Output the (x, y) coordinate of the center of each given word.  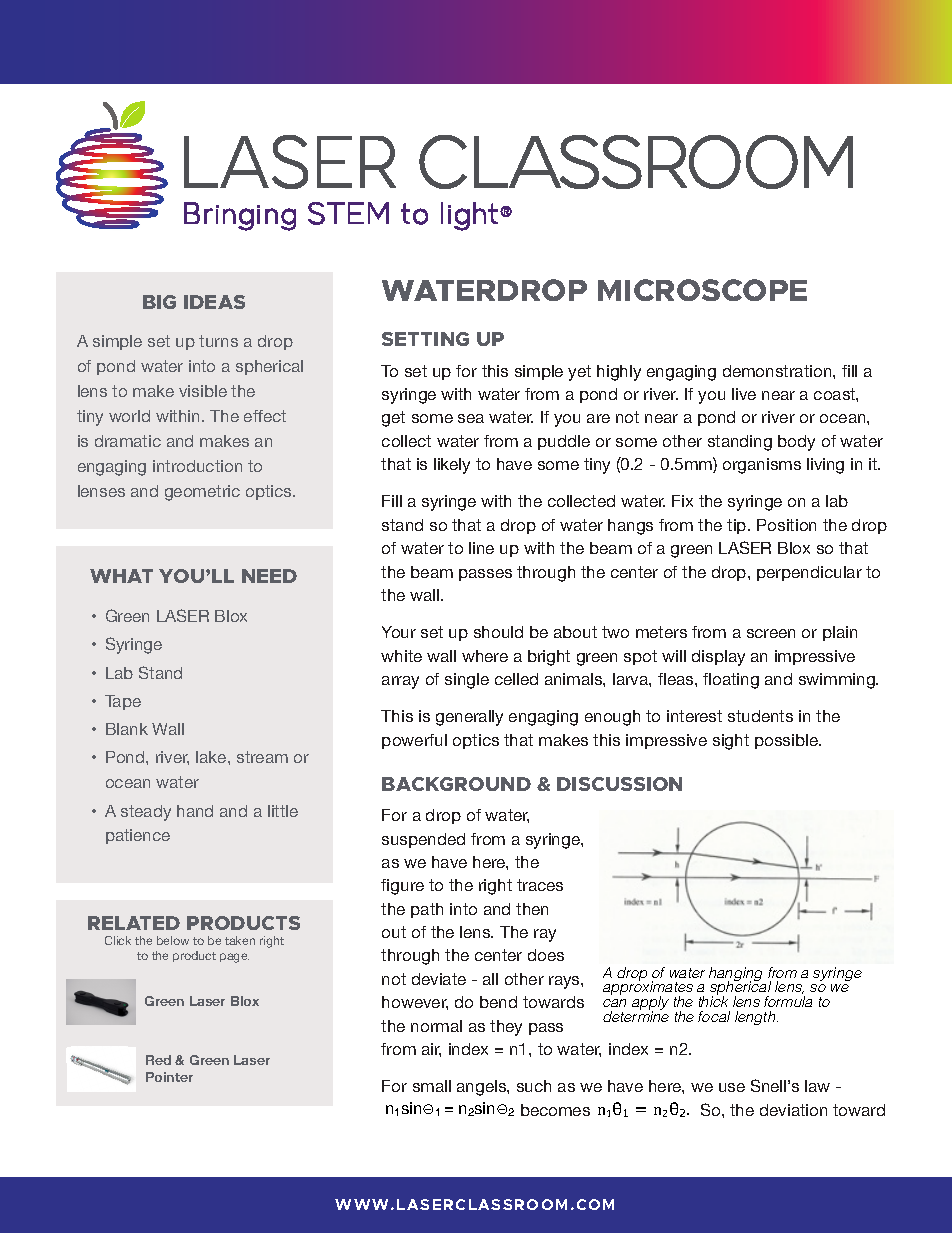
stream (262, 757)
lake (212, 757)
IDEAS (214, 302)
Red (158, 1060)
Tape (123, 702)
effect (265, 416)
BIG (159, 302)
